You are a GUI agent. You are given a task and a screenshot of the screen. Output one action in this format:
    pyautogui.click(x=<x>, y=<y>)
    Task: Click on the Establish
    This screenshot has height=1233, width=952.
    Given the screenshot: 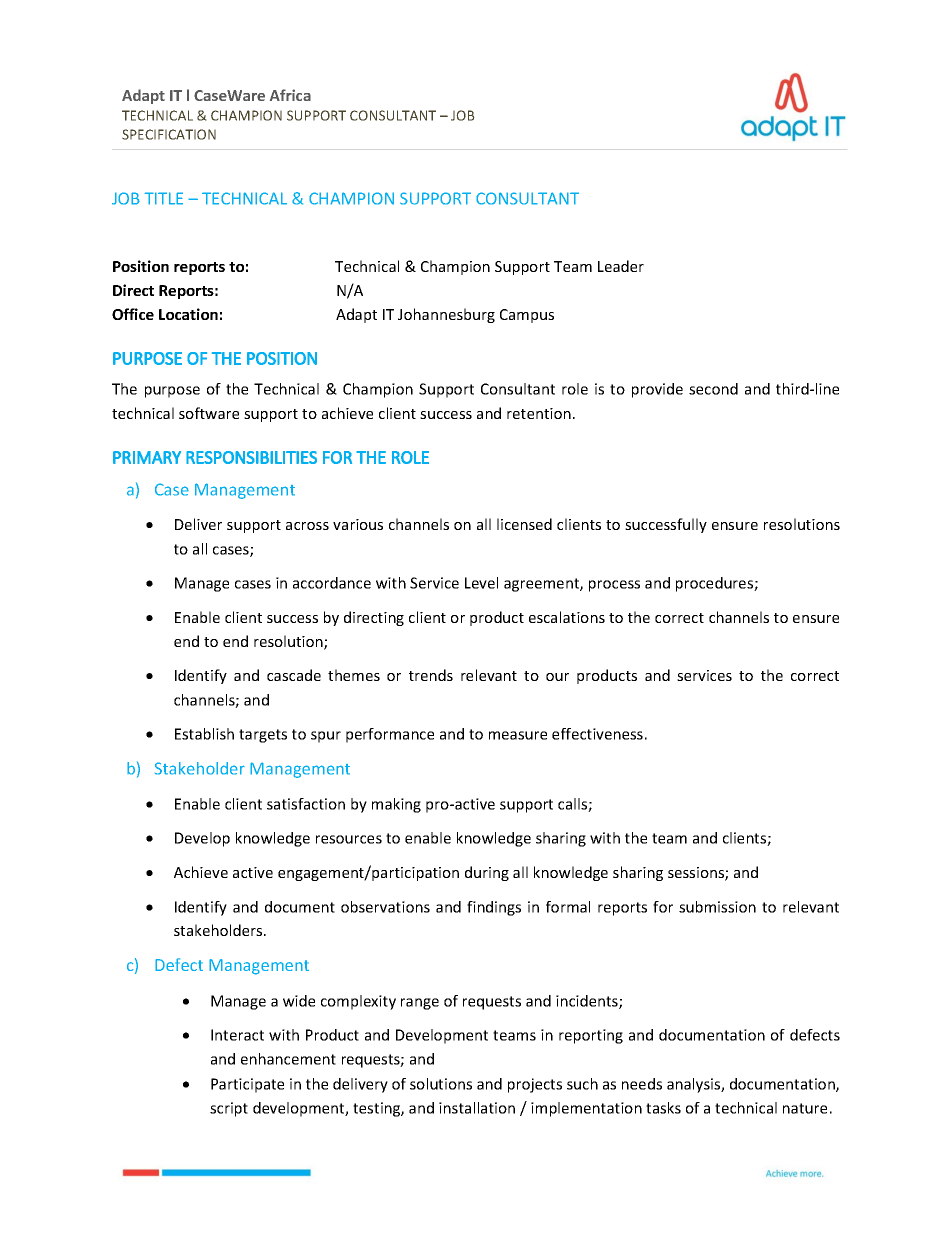 What is the action you would take?
    pyautogui.click(x=204, y=734)
